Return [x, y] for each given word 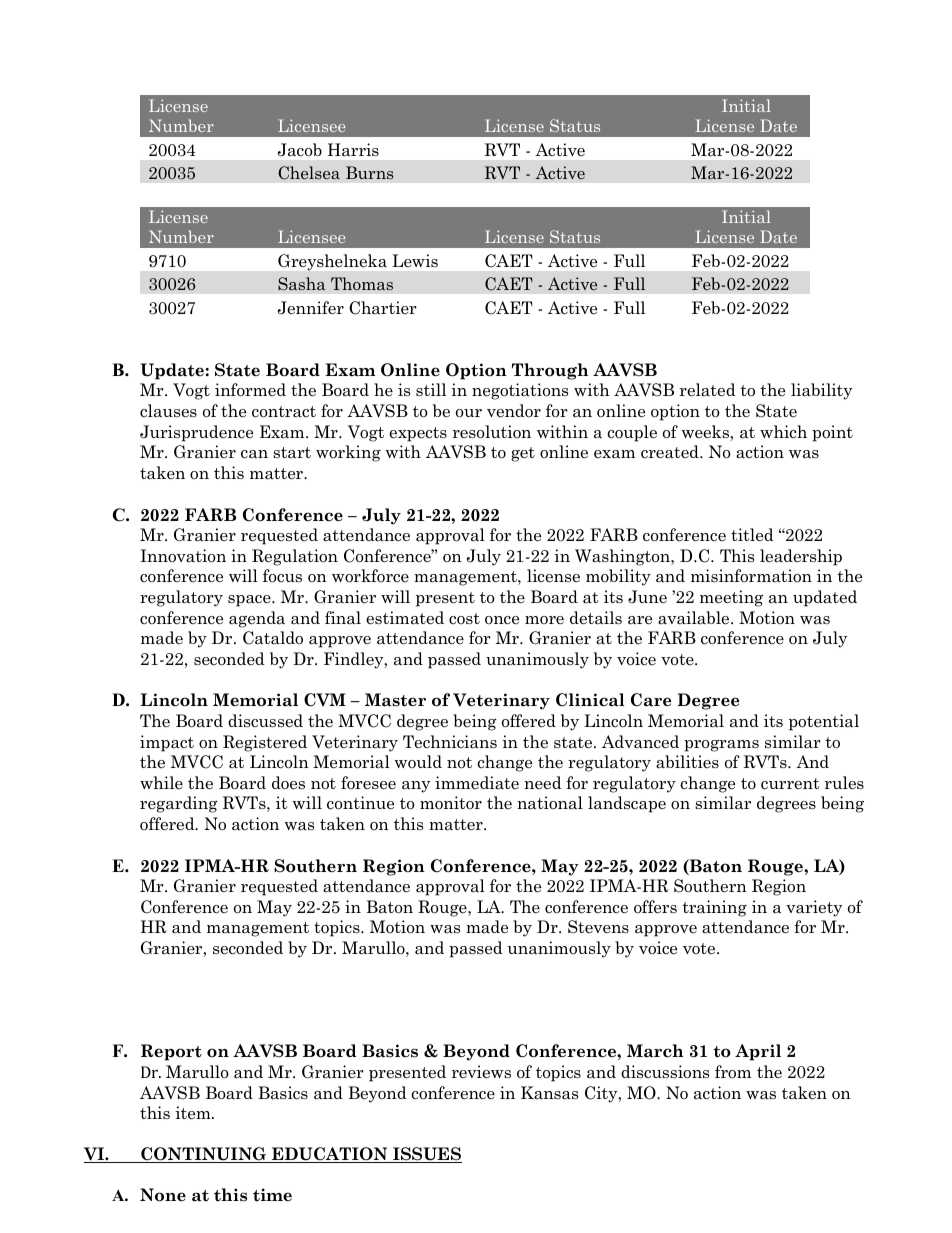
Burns [369, 172]
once [502, 620]
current [790, 784]
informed [250, 390]
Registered [265, 743]
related [708, 390]
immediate [477, 783]
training [714, 908]
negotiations [520, 391]
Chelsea [309, 173]
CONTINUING [204, 1155]
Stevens [598, 927]
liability [821, 391]
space [250, 601]
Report [171, 1052]
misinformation [751, 576]
